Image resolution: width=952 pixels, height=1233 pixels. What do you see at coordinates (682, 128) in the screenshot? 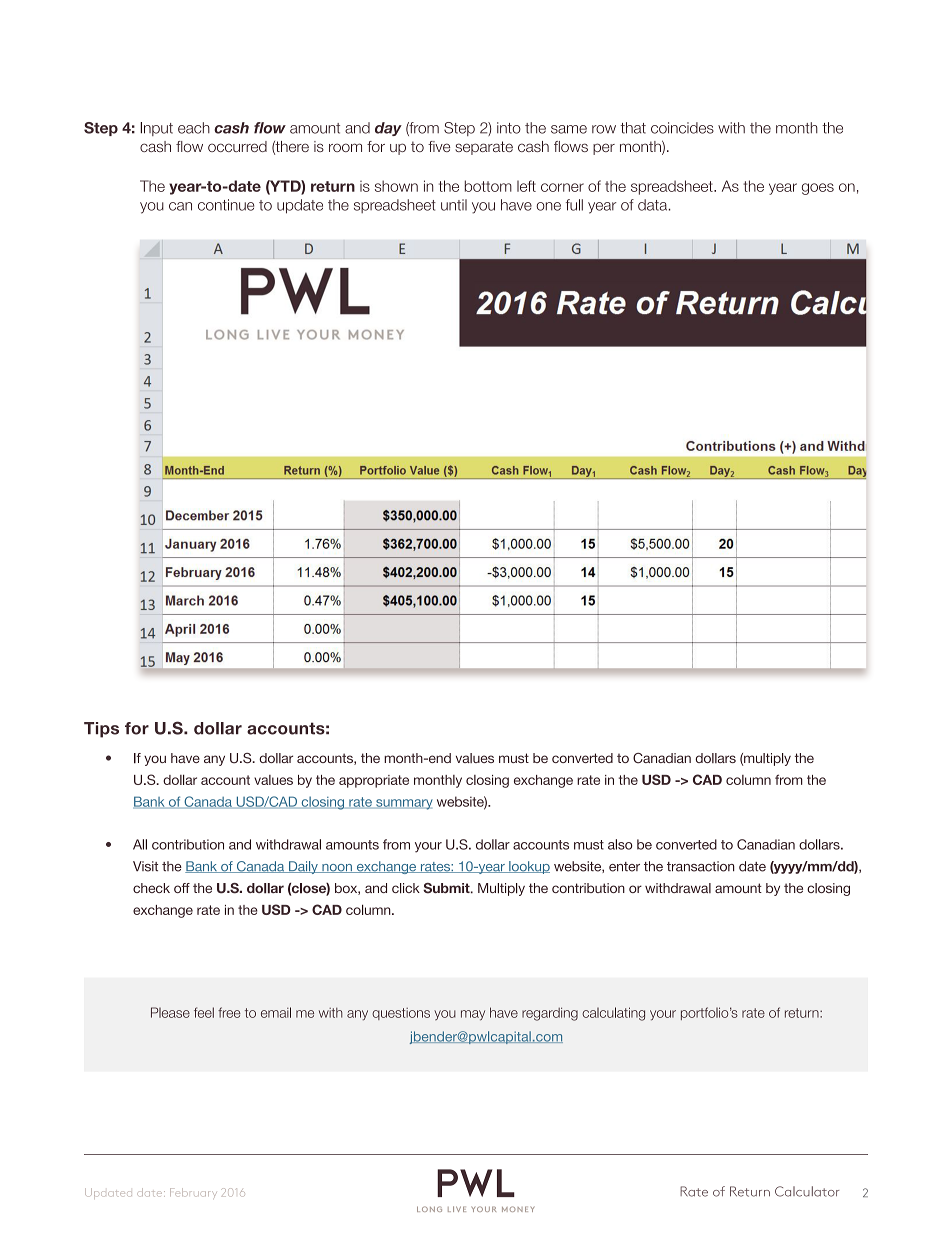
I see `coincides` at bounding box center [682, 128].
